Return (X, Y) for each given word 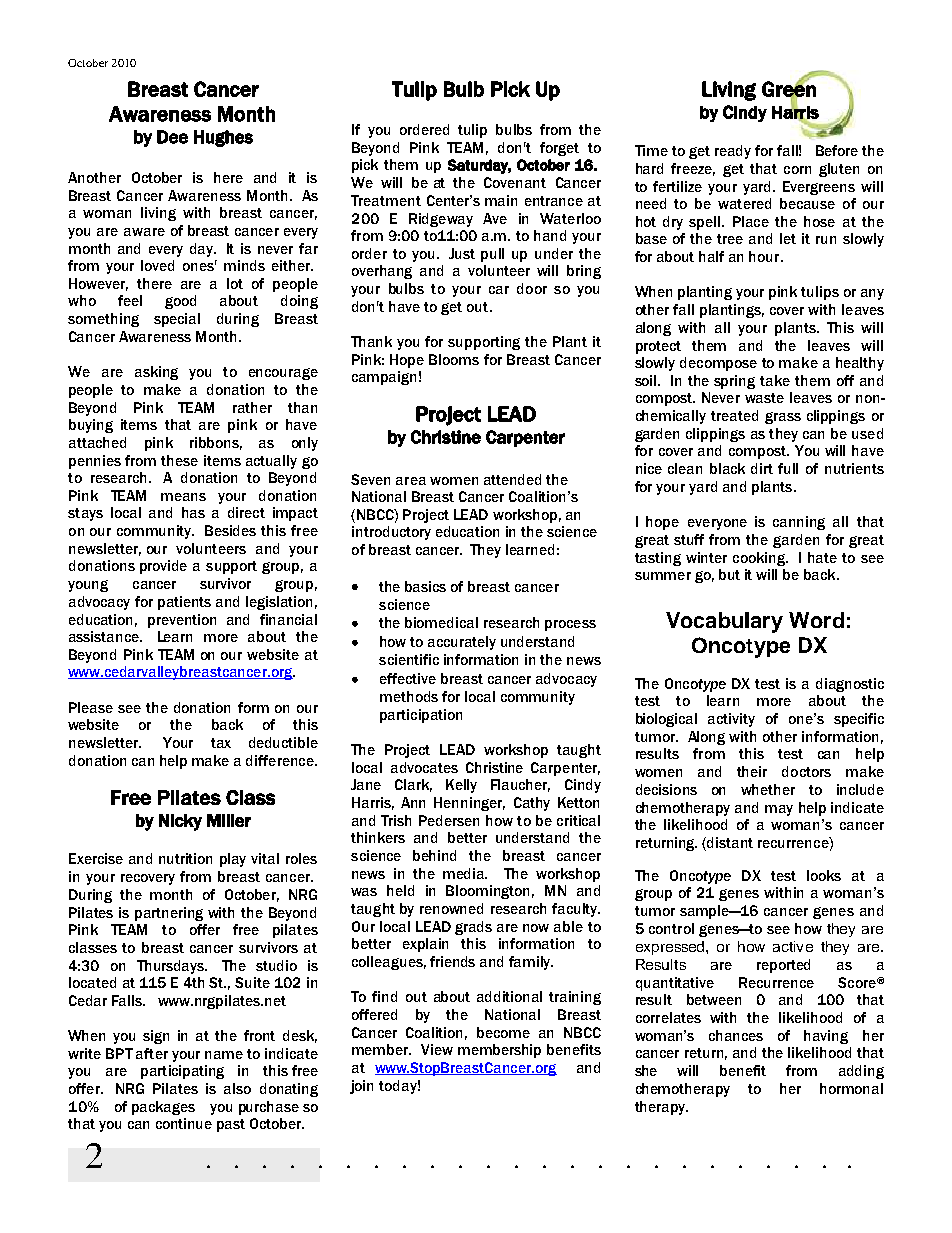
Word (816, 620)
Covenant (515, 182)
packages (163, 1108)
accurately (462, 643)
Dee (172, 137)
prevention (182, 621)
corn (797, 170)
